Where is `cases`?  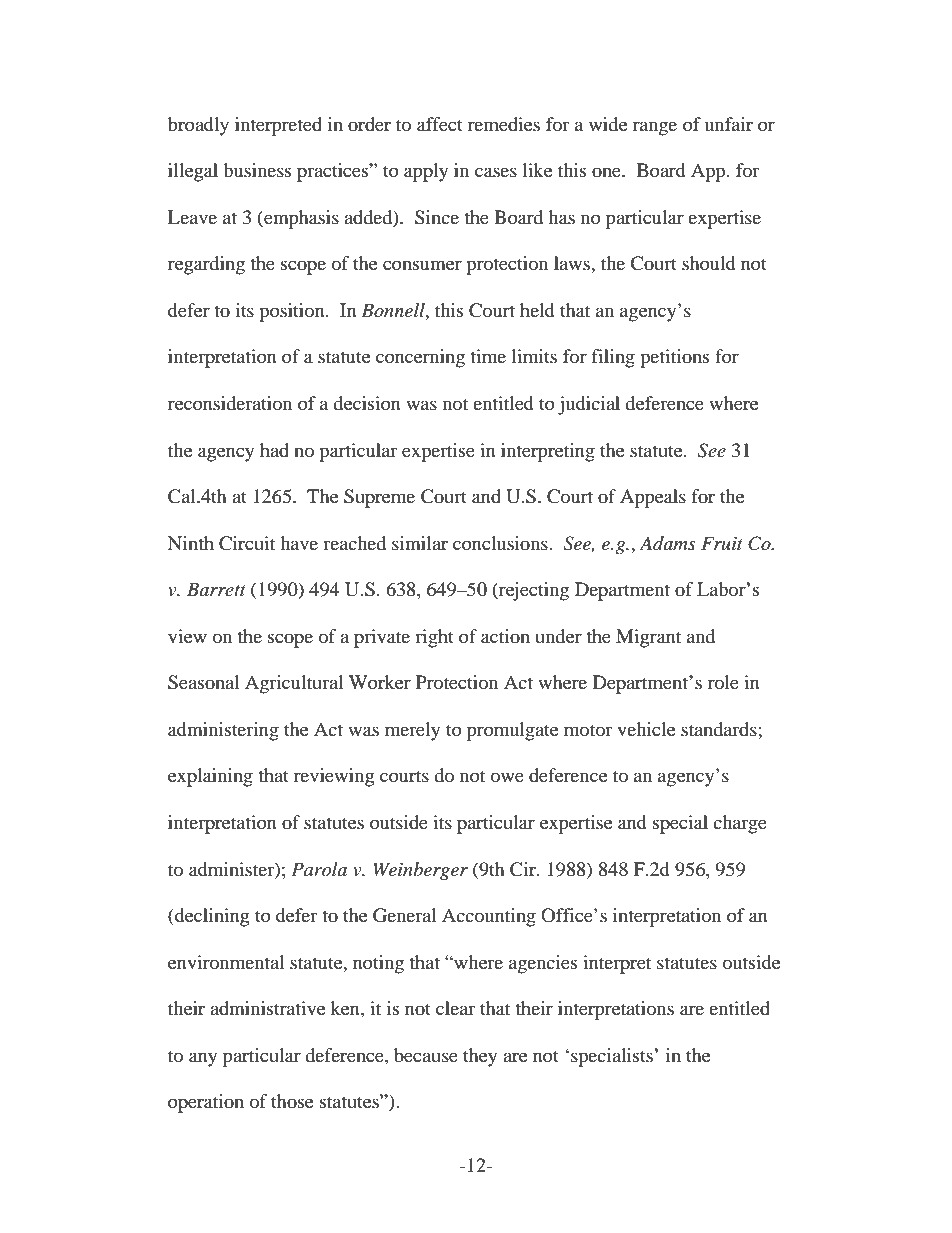
cases is located at coordinates (496, 172).
